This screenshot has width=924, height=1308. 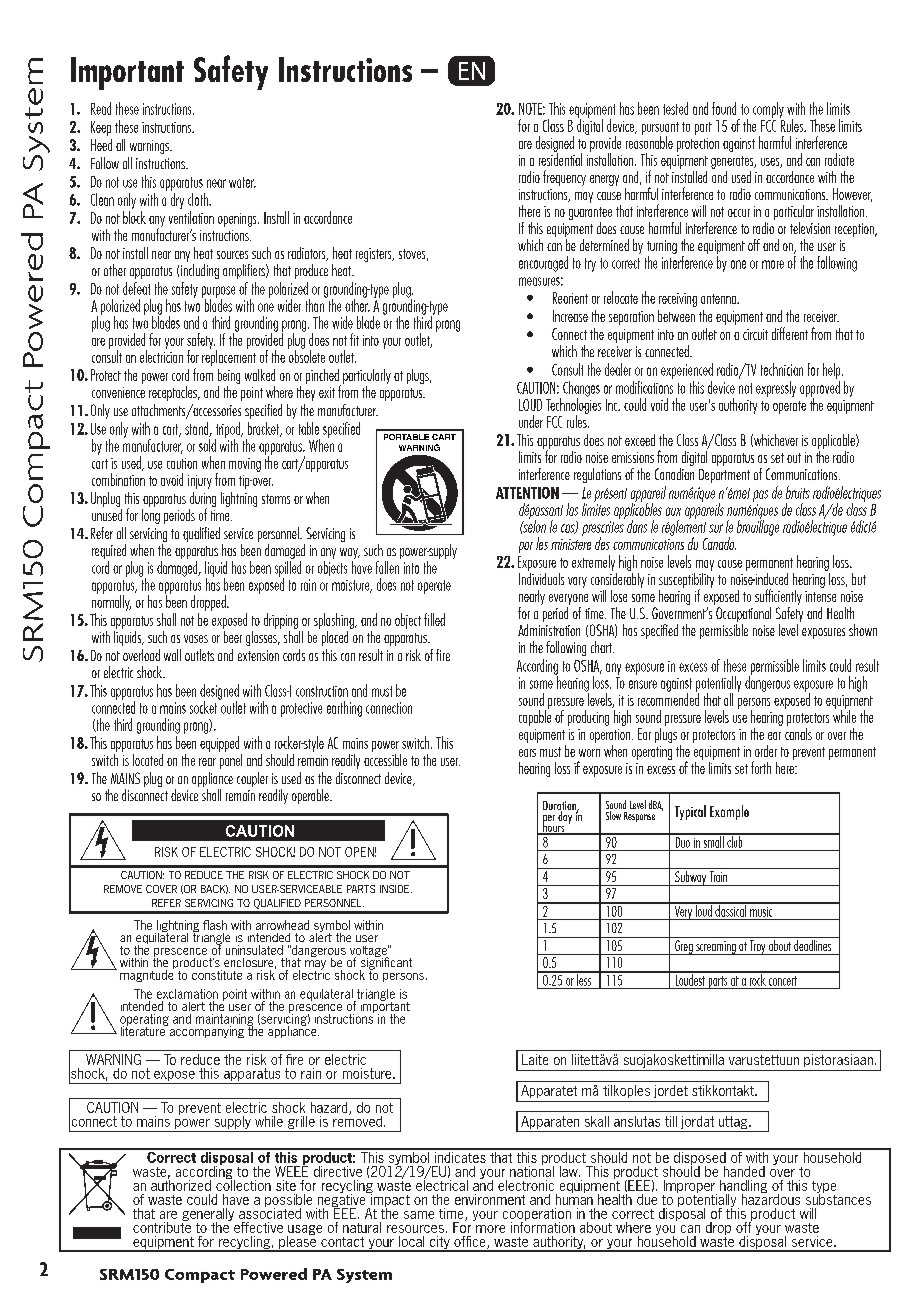 What do you see at coordinates (729, 812) in the screenshot?
I see `Example` at bounding box center [729, 812].
